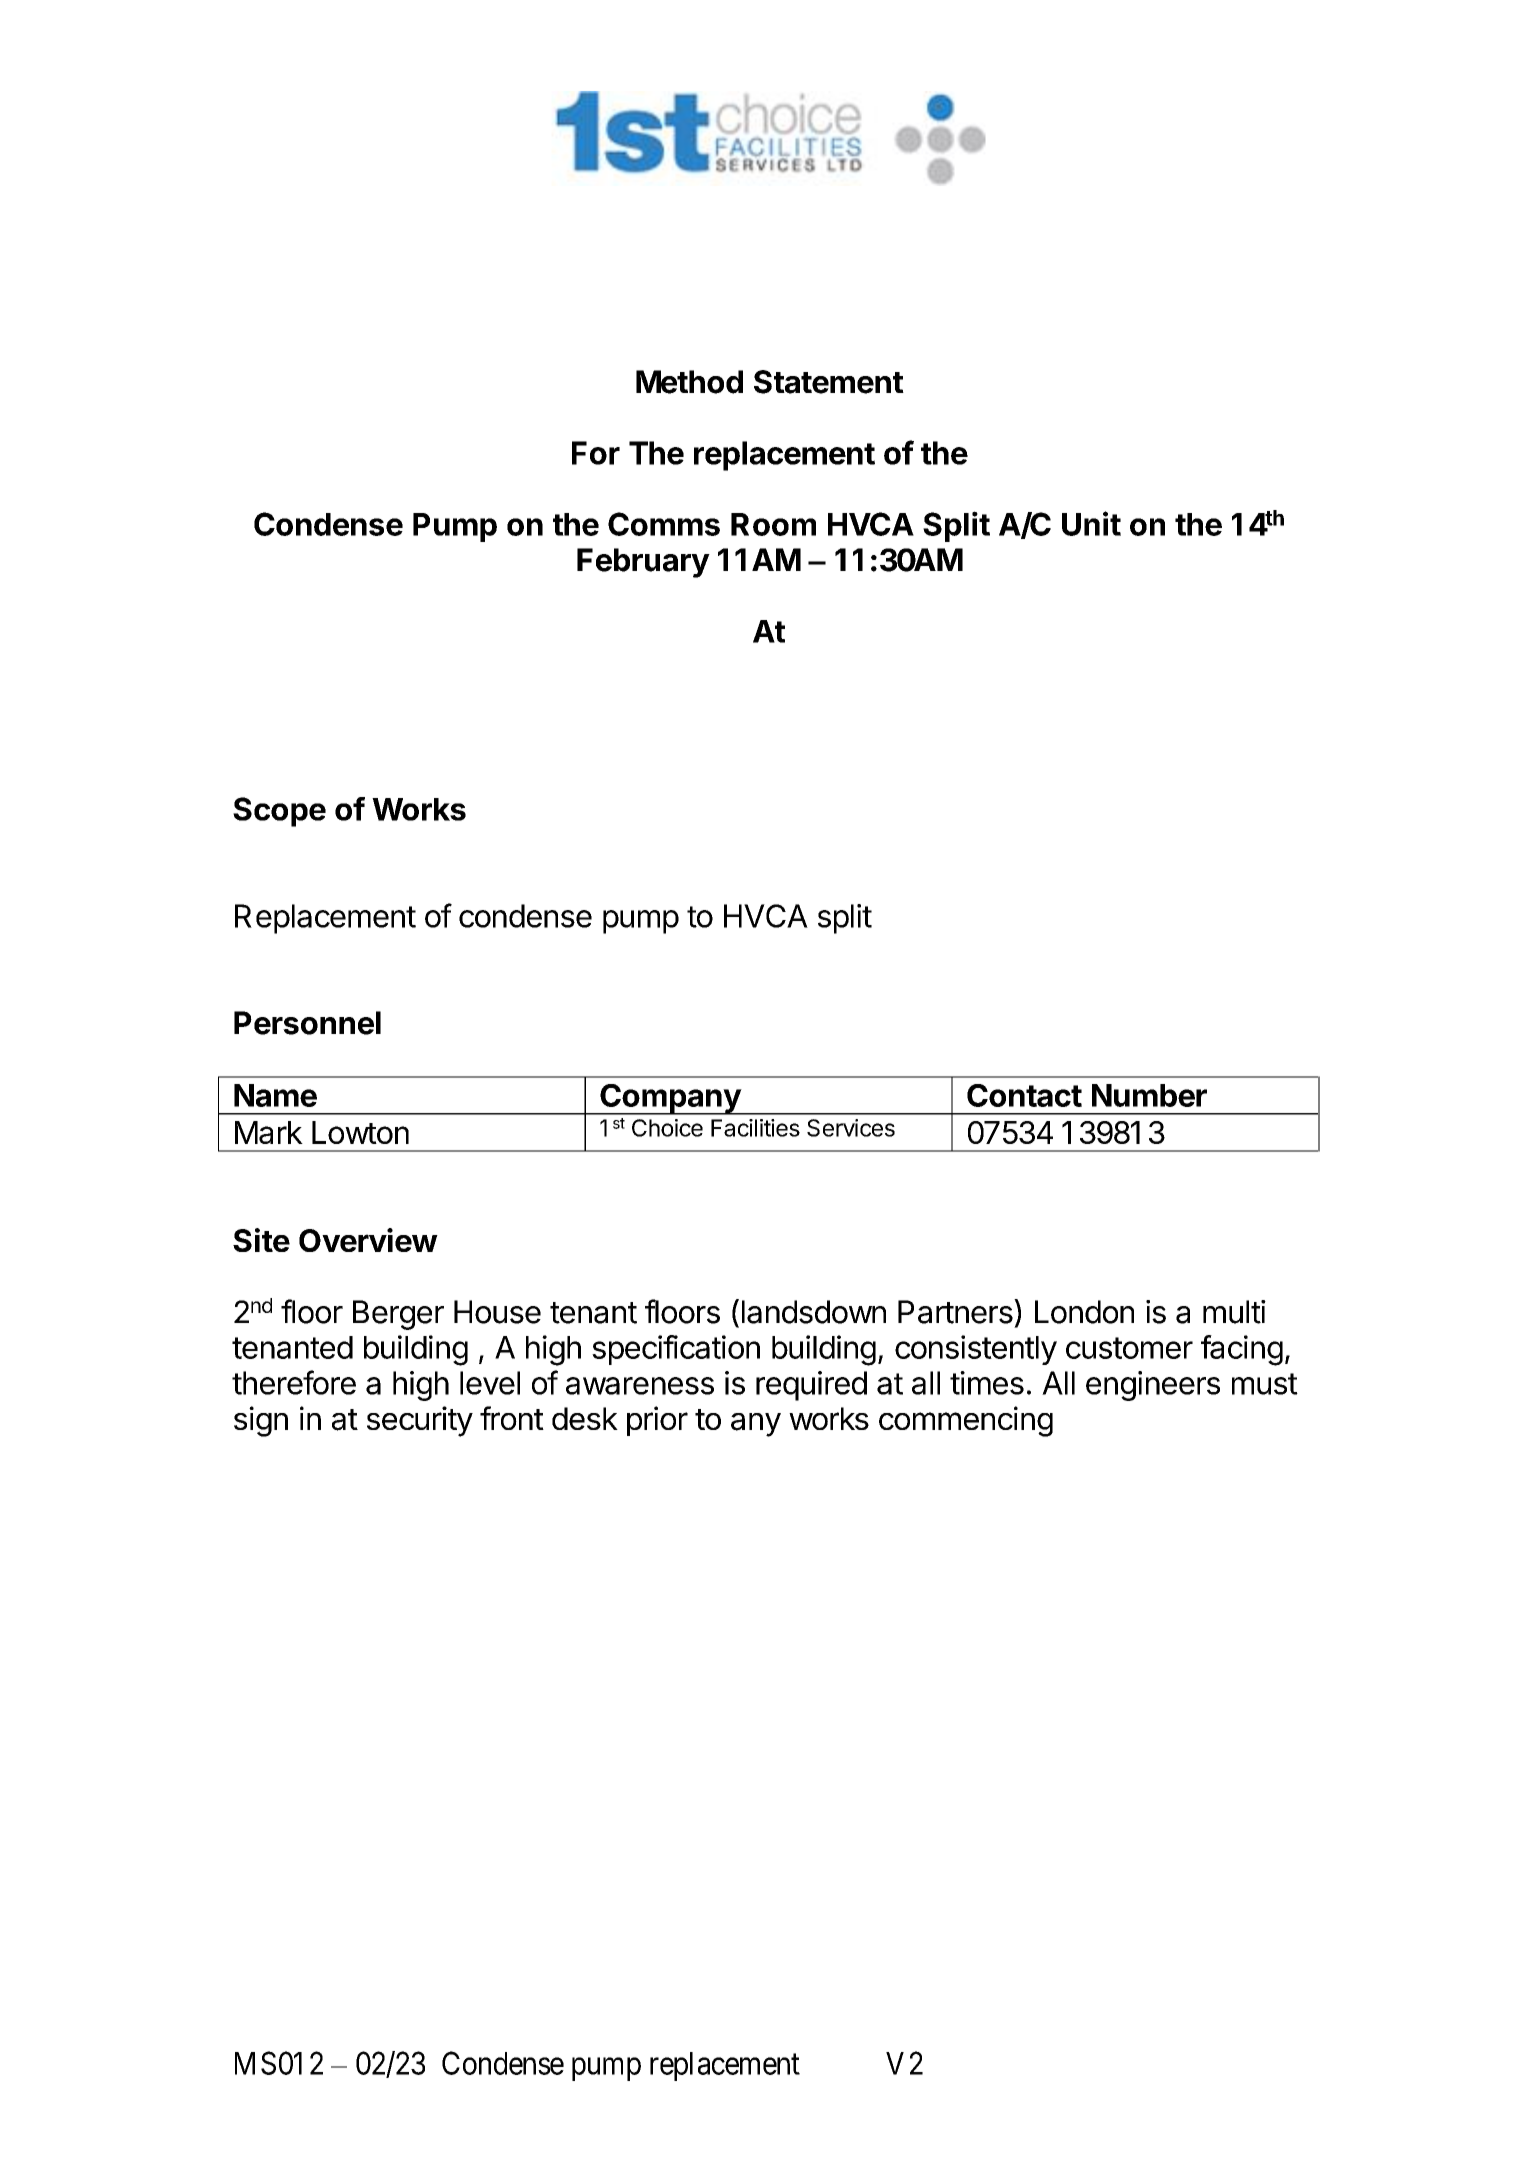 This screenshot has height=2172, width=1537. Describe the element at coordinates (1149, 1095) in the screenshot. I see `Number` at that location.
